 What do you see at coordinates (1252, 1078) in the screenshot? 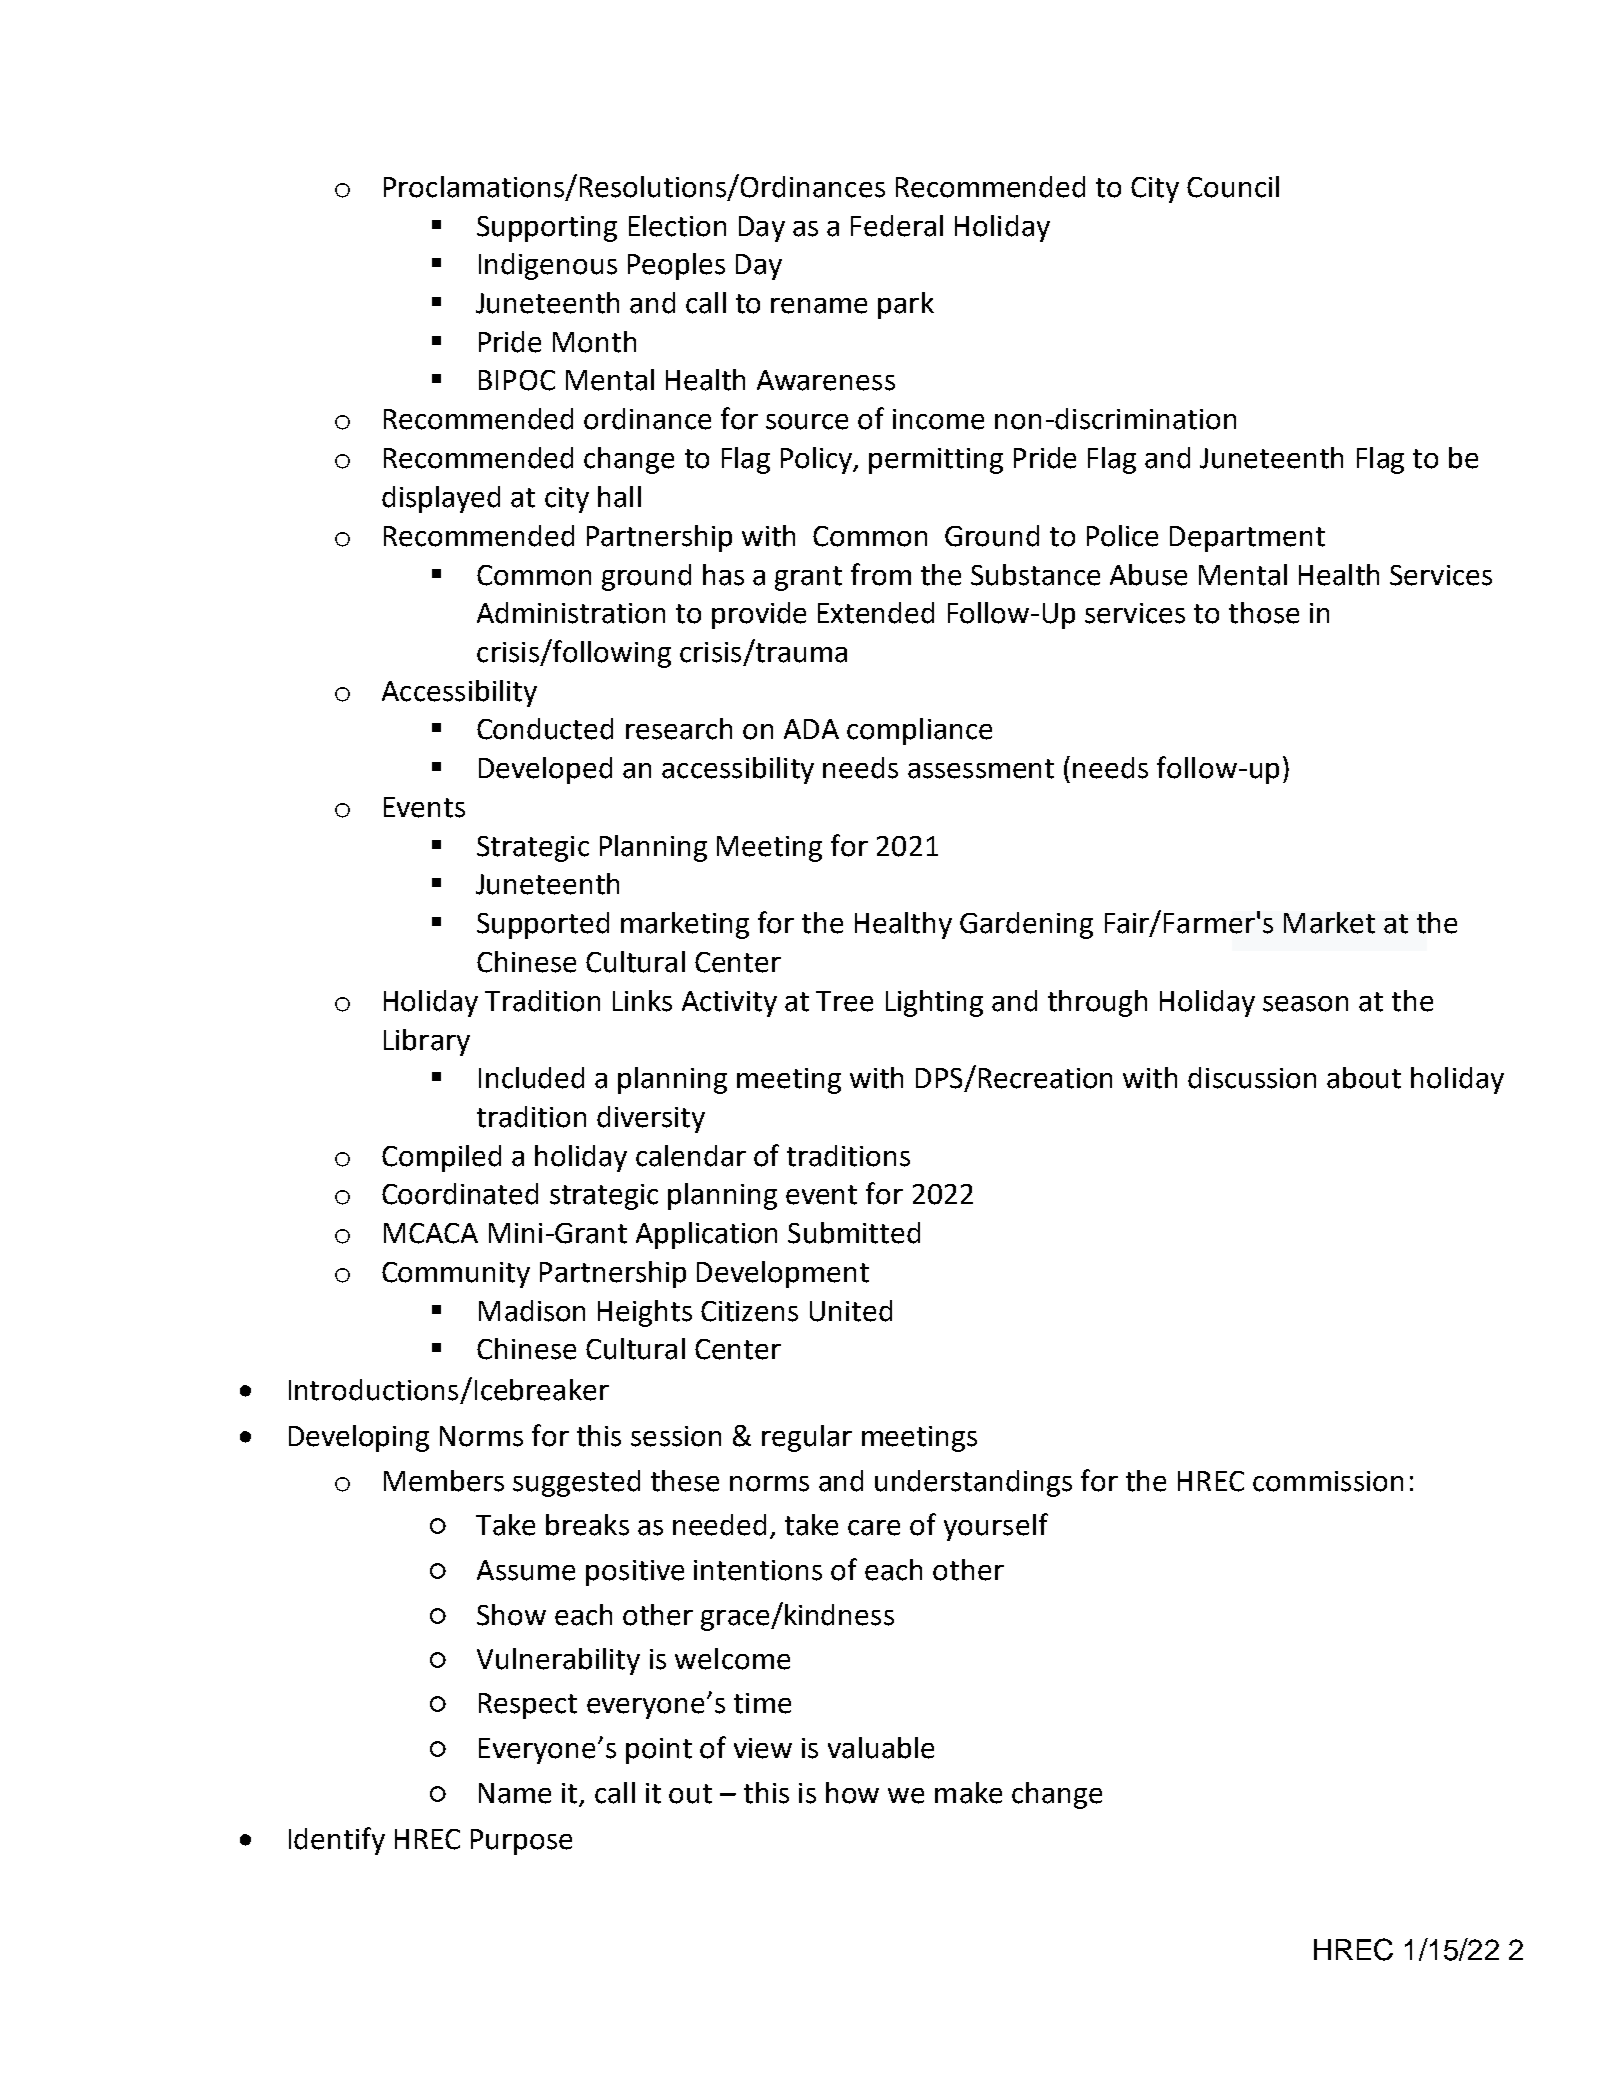
I see `discussion` at bounding box center [1252, 1078].
